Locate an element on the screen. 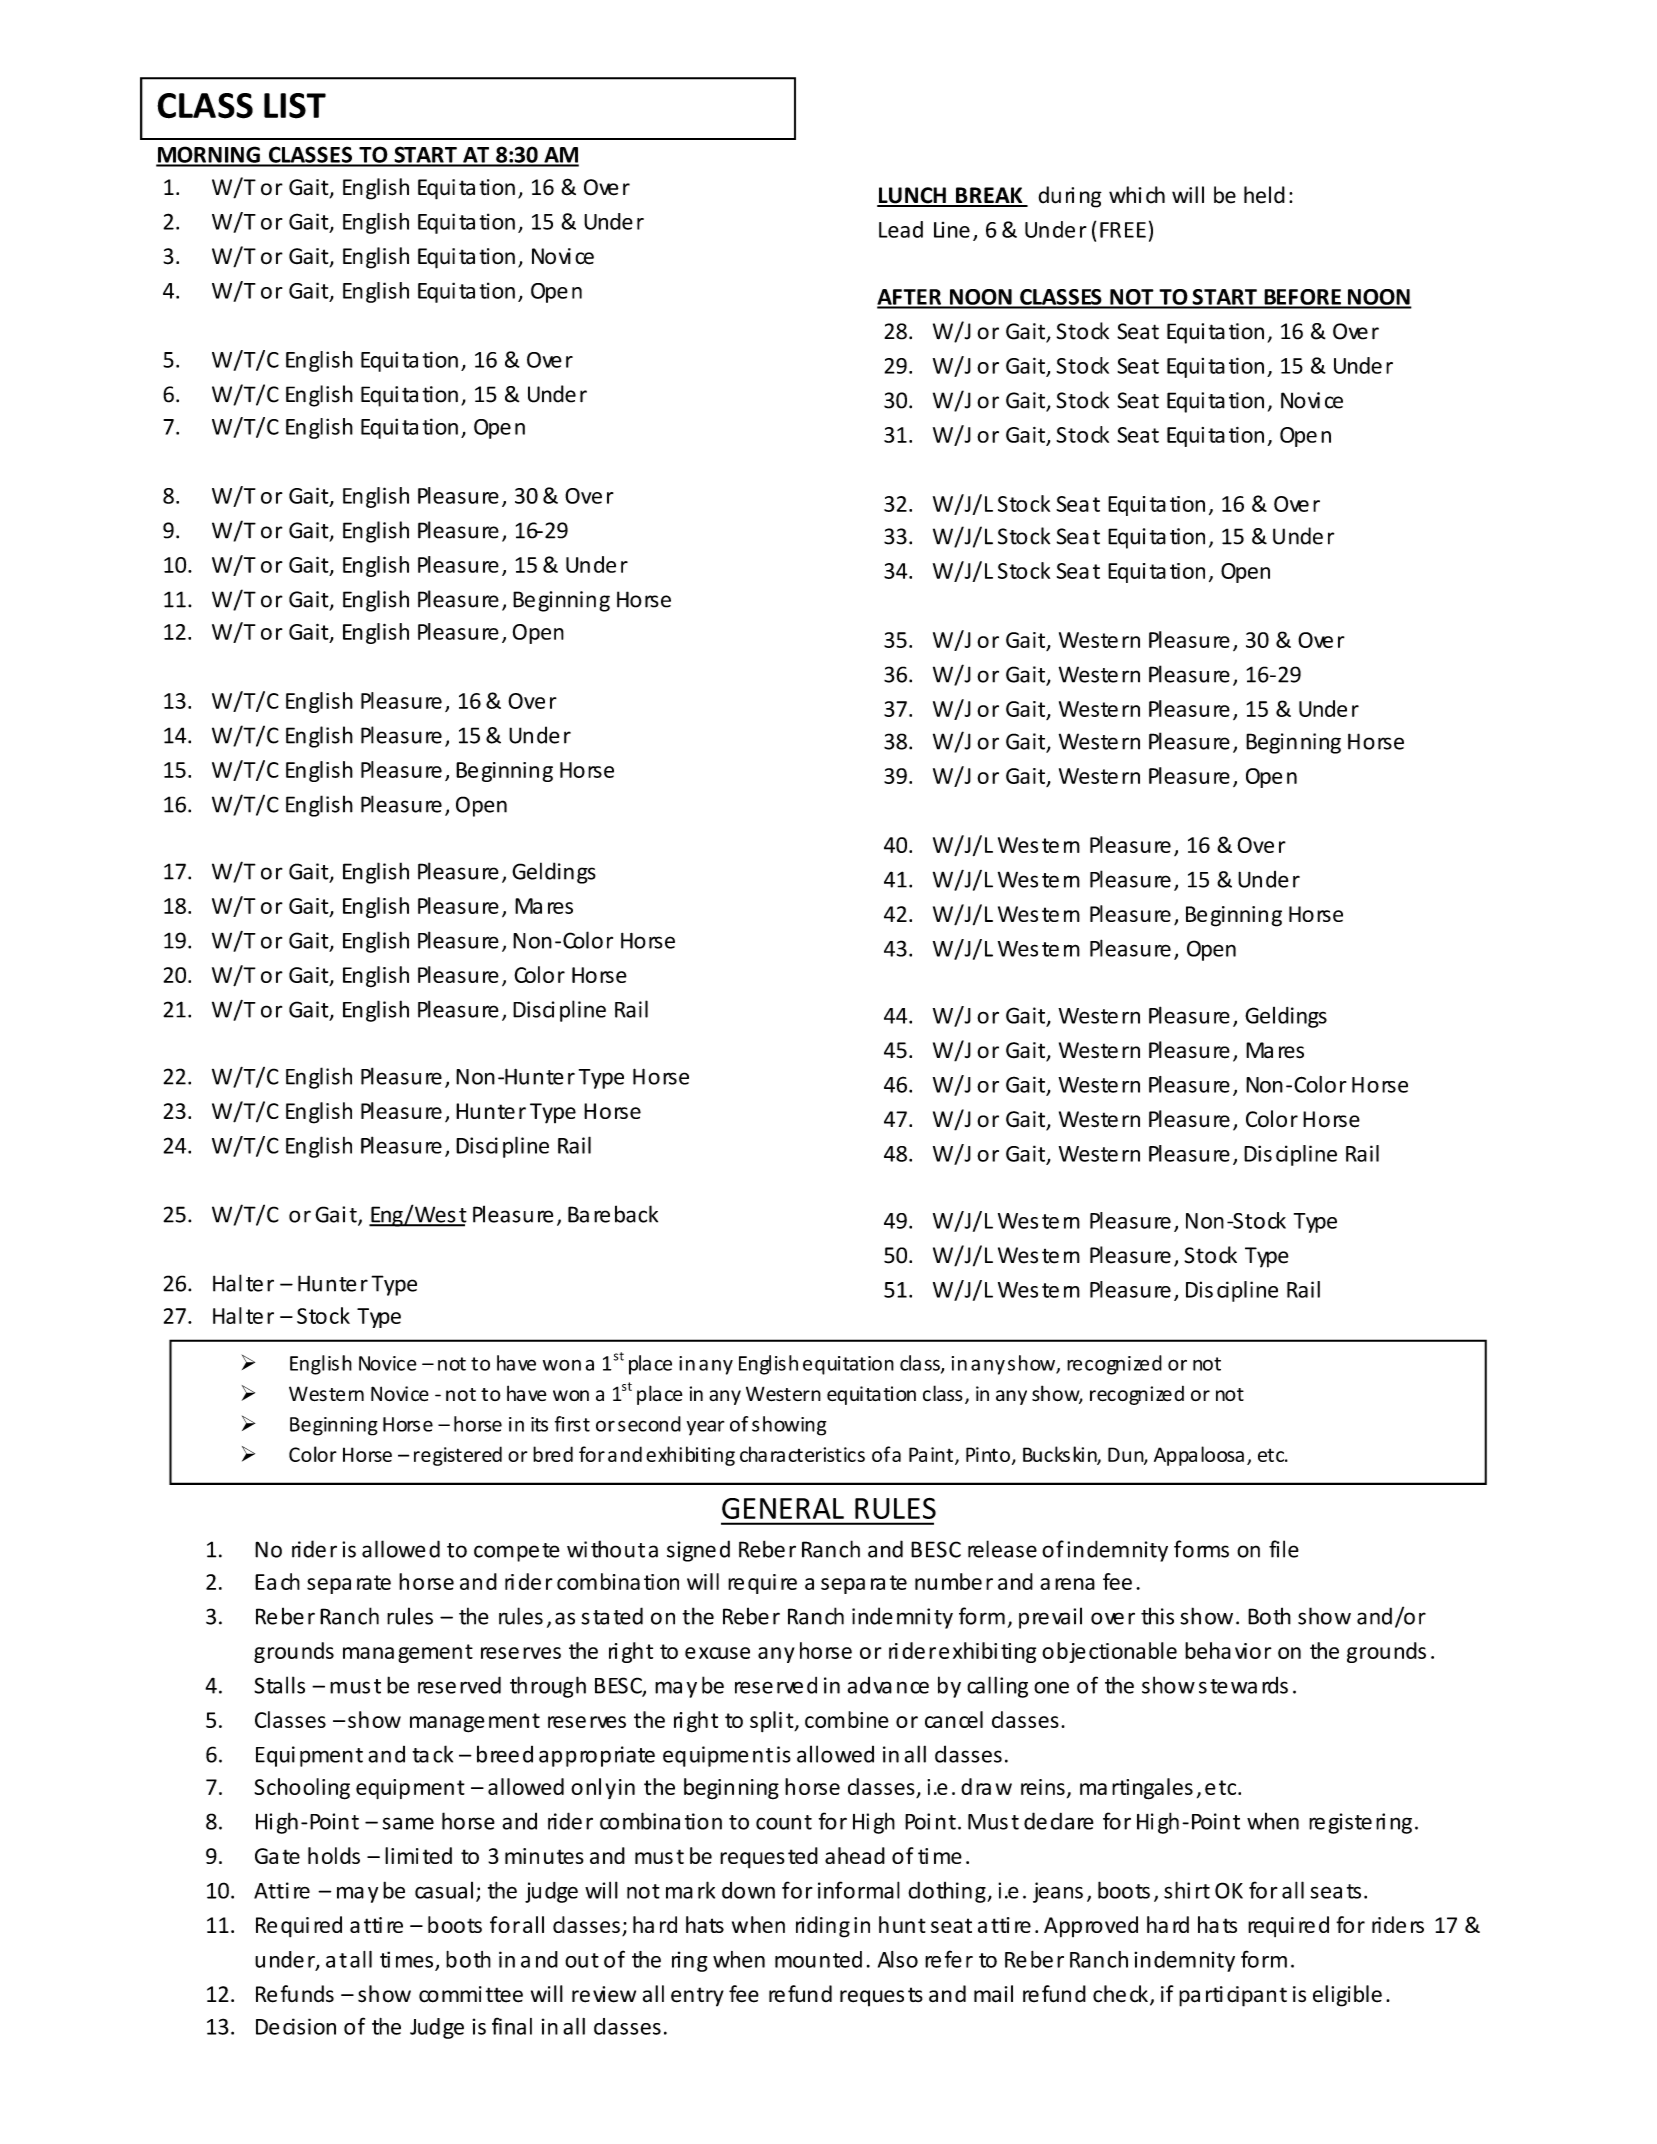 The height and width of the screenshot is (2144, 1657). held is located at coordinates (1264, 195).
